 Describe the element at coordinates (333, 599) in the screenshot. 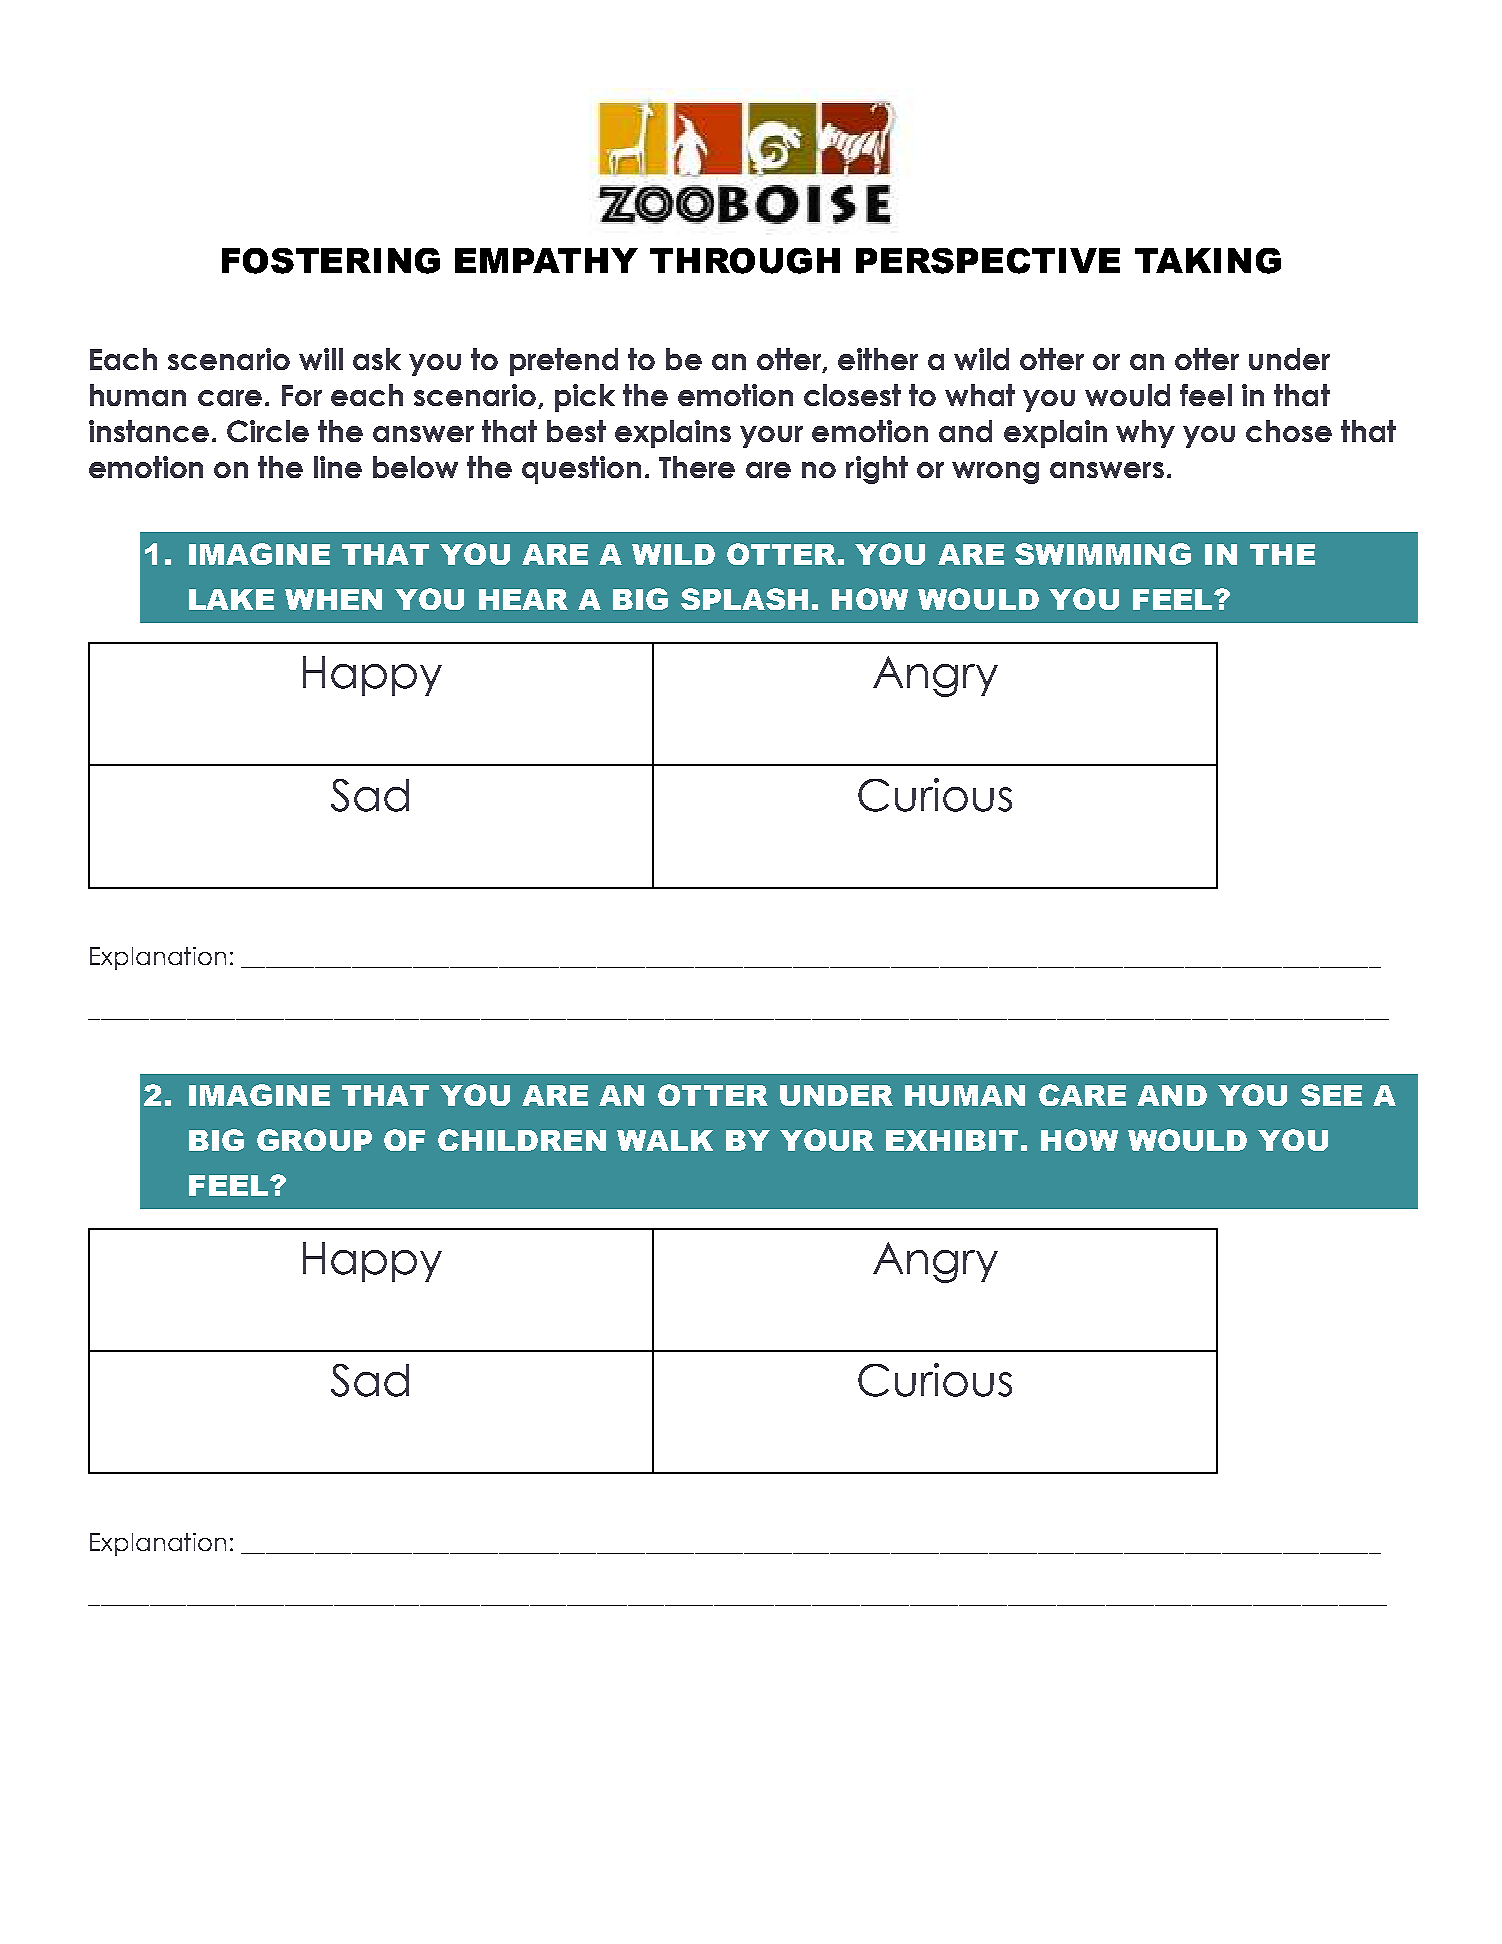

I see `WHEN` at that location.
